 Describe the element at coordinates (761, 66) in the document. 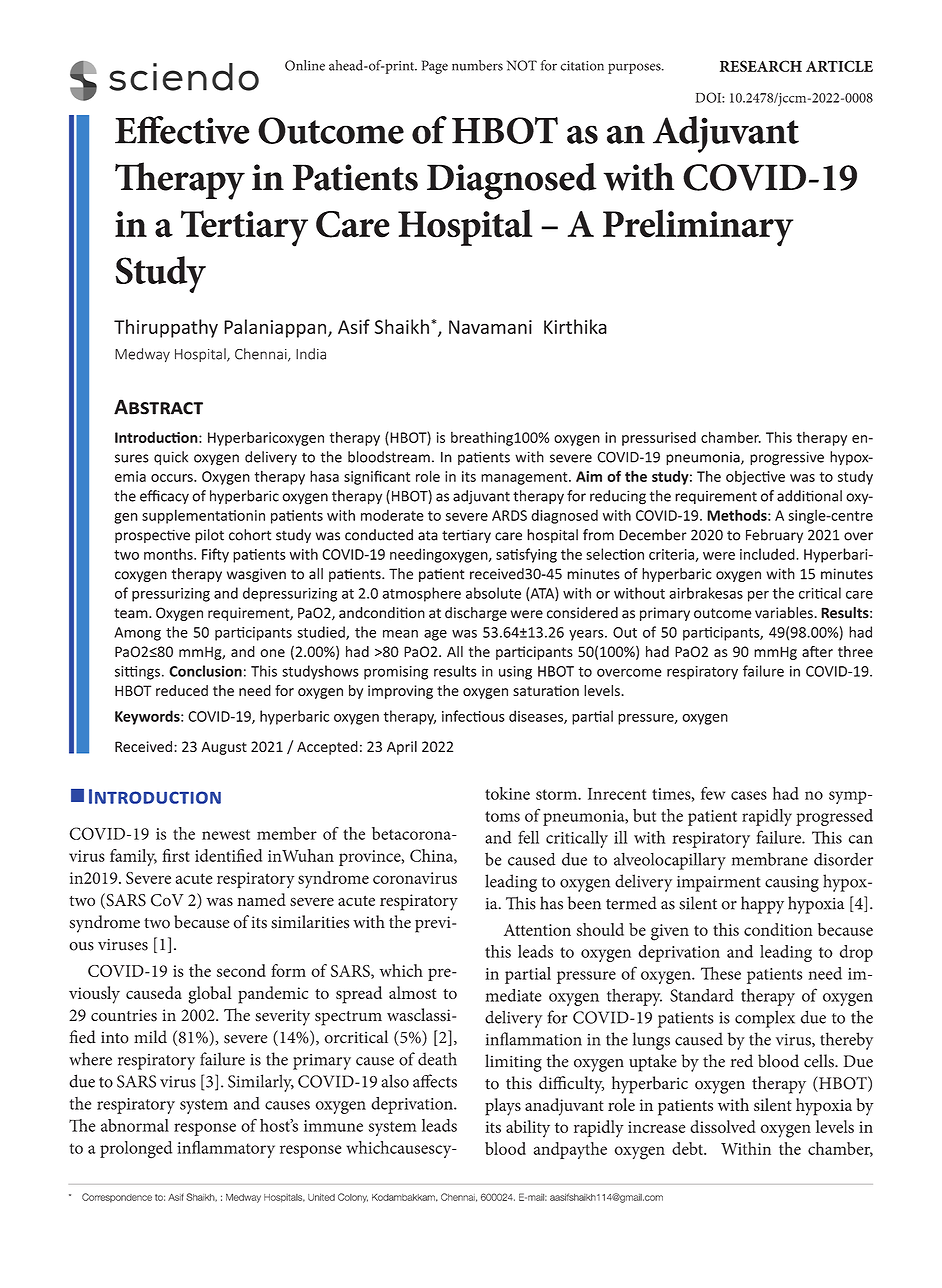

I see `RESEARCH` at that location.
